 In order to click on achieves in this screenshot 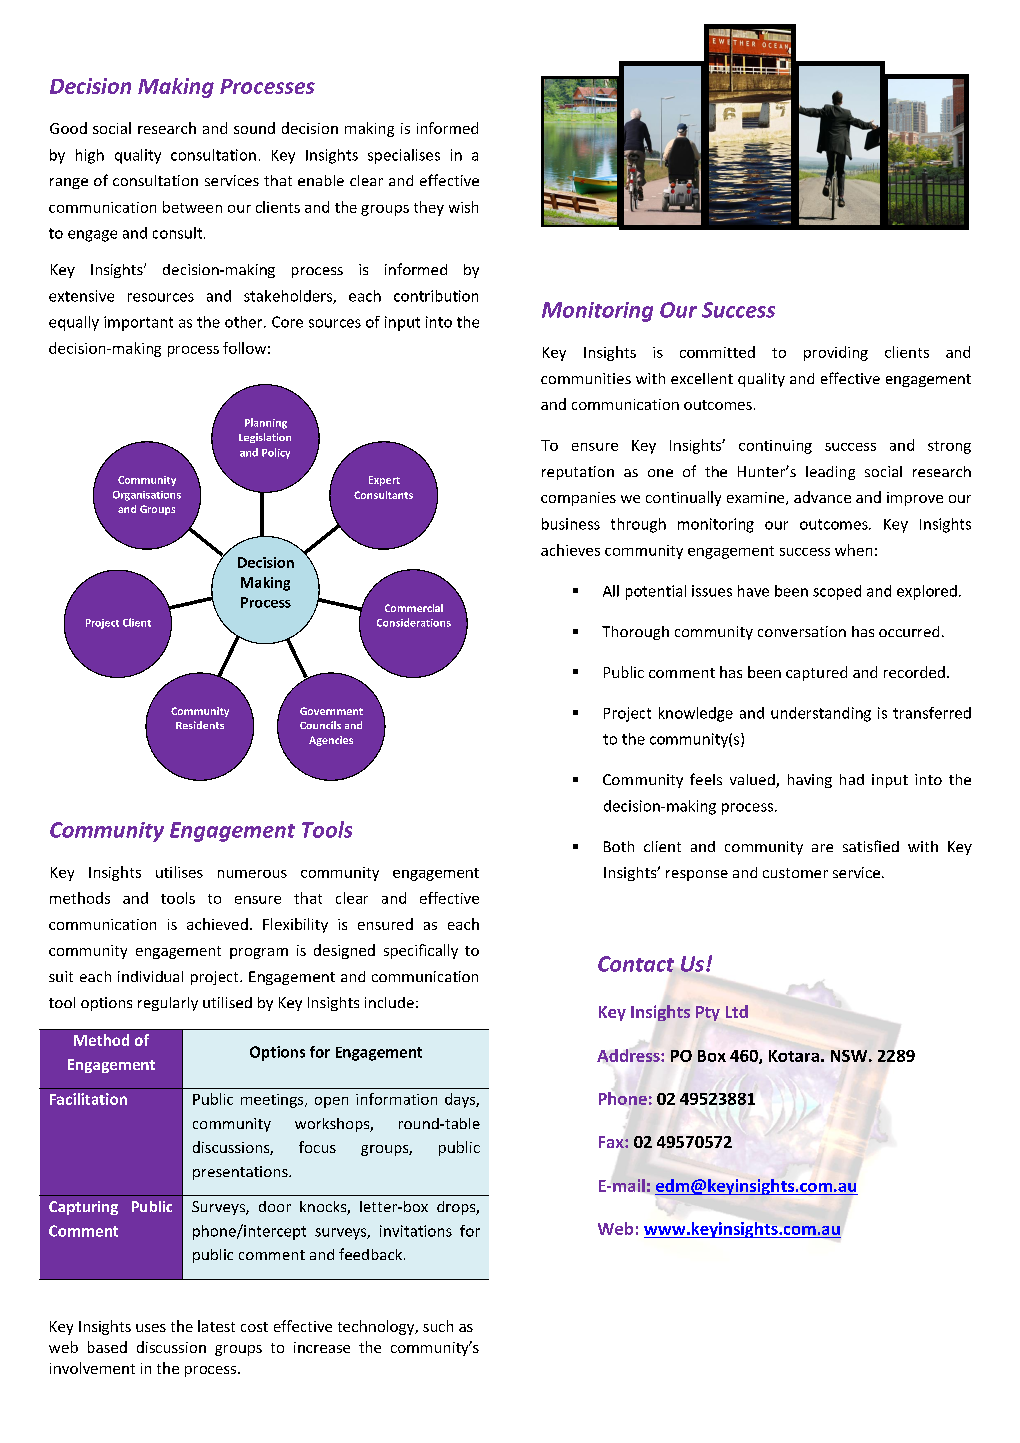, I will do `click(570, 550)`.
